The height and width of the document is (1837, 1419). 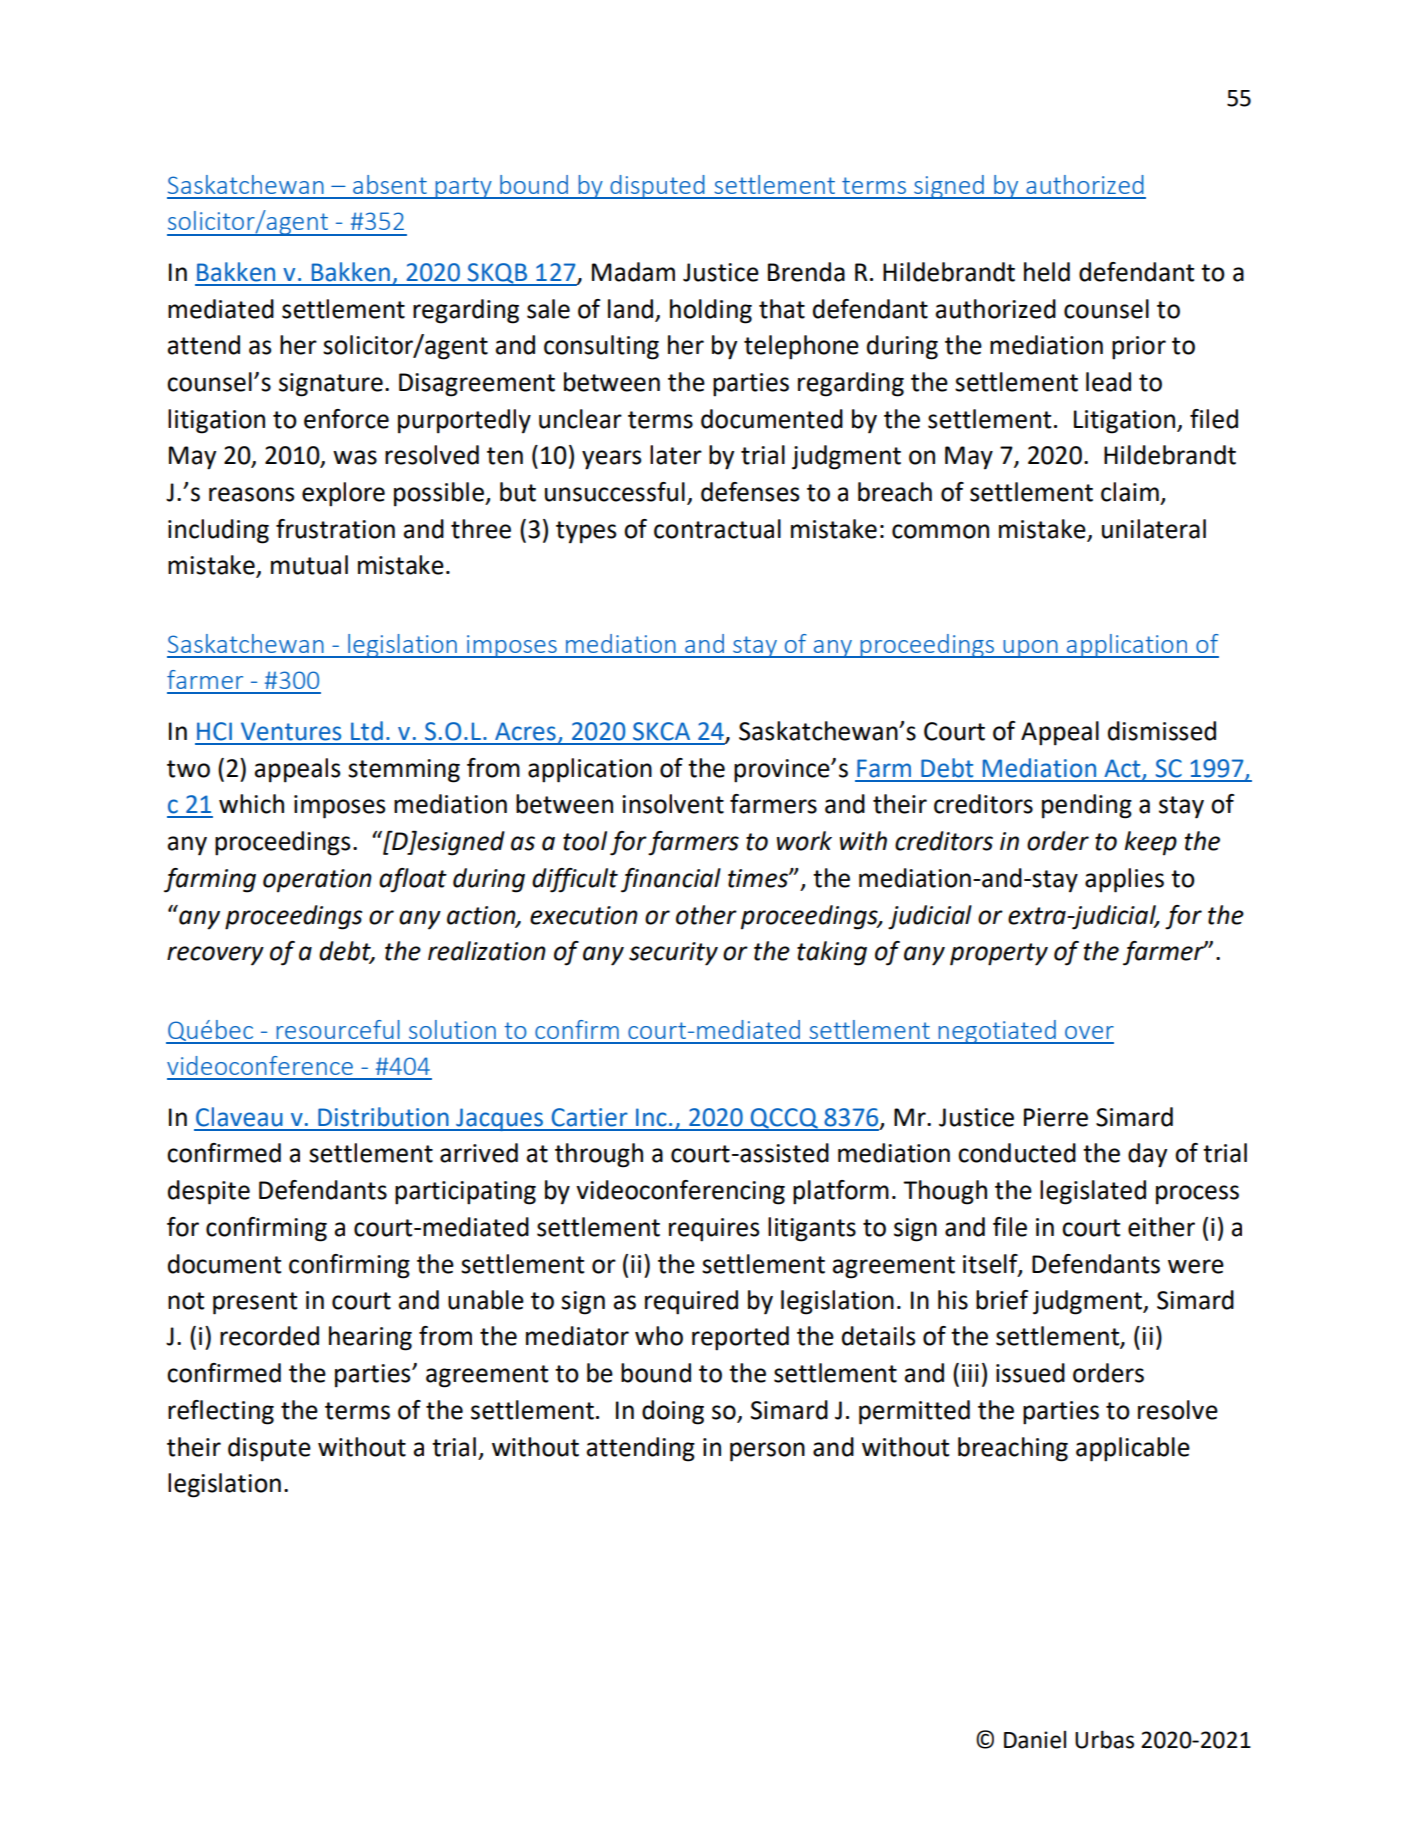 I want to click on Madam, so click(x=633, y=272).
